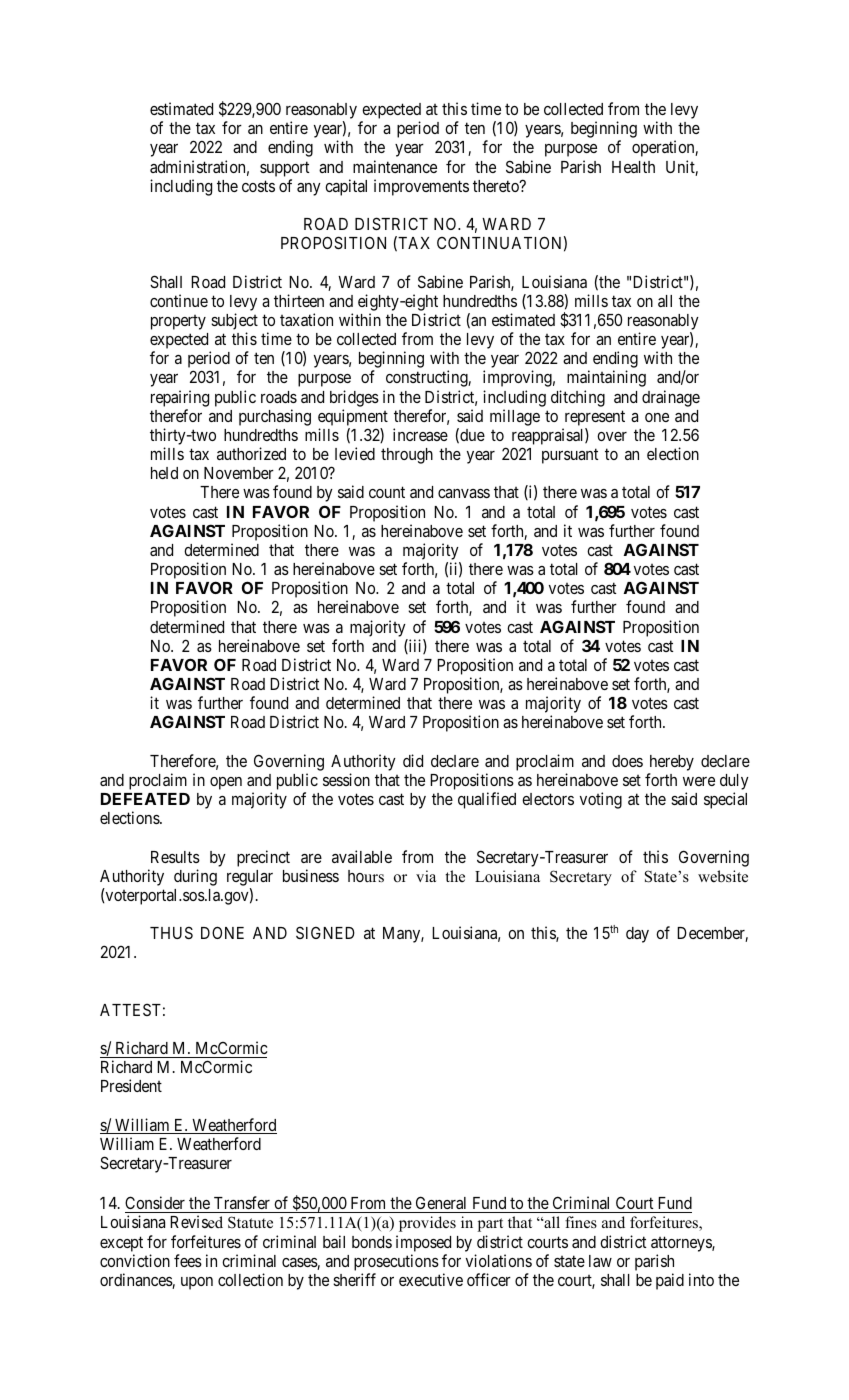 The width and height of the image is (849, 1400). What do you see at coordinates (226, 783) in the image?
I see `open` at bounding box center [226, 783].
